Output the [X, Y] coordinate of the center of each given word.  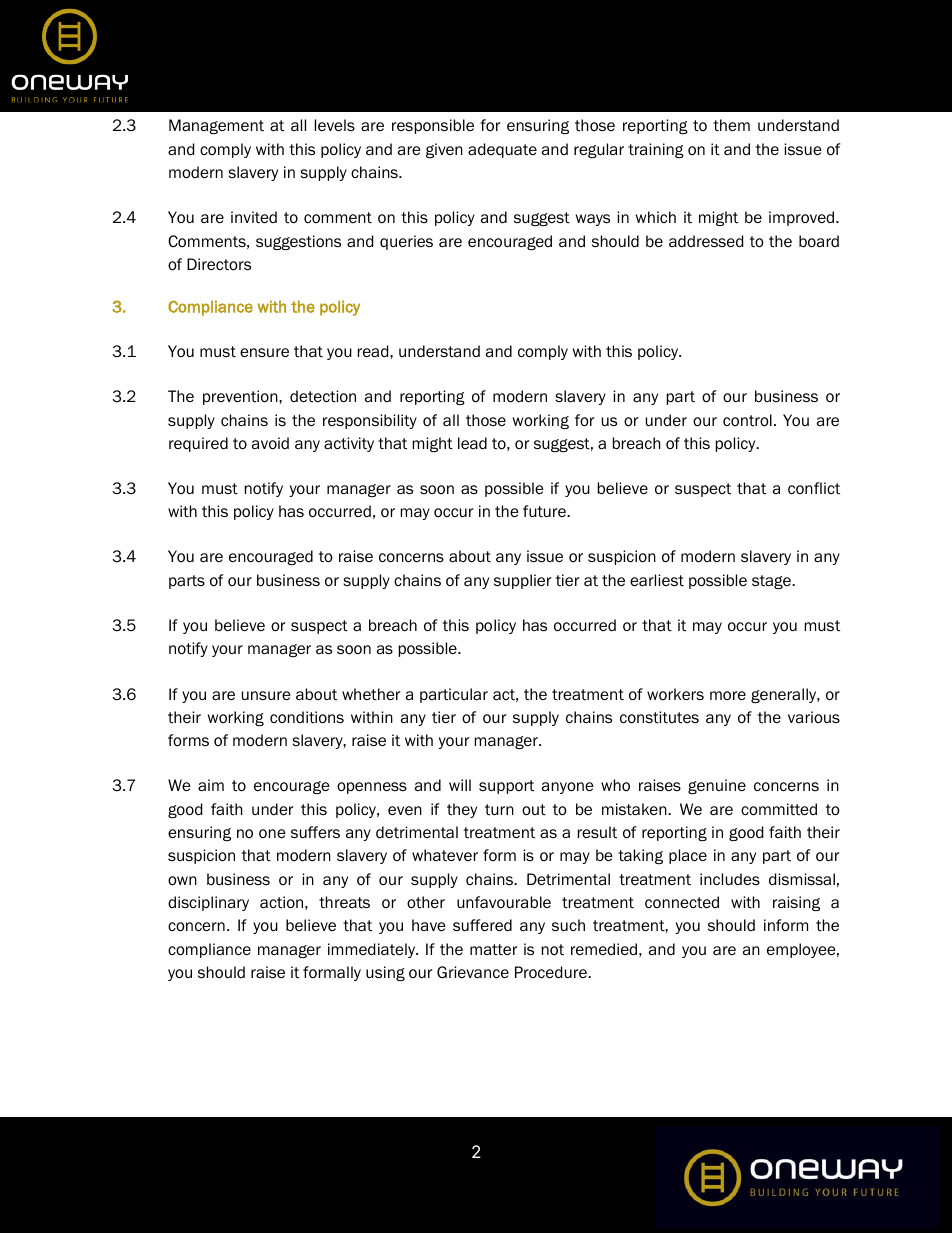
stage [772, 582]
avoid [270, 443]
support [506, 787]
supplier [522, 581]
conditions [307, 717]
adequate [502, 150]
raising [796, 903]
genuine [717, 786]
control [747, 420]
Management [216, 126]
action [281, 902]
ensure [264, 352]
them [731, 125]
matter [493, 950]
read [374, 351]
